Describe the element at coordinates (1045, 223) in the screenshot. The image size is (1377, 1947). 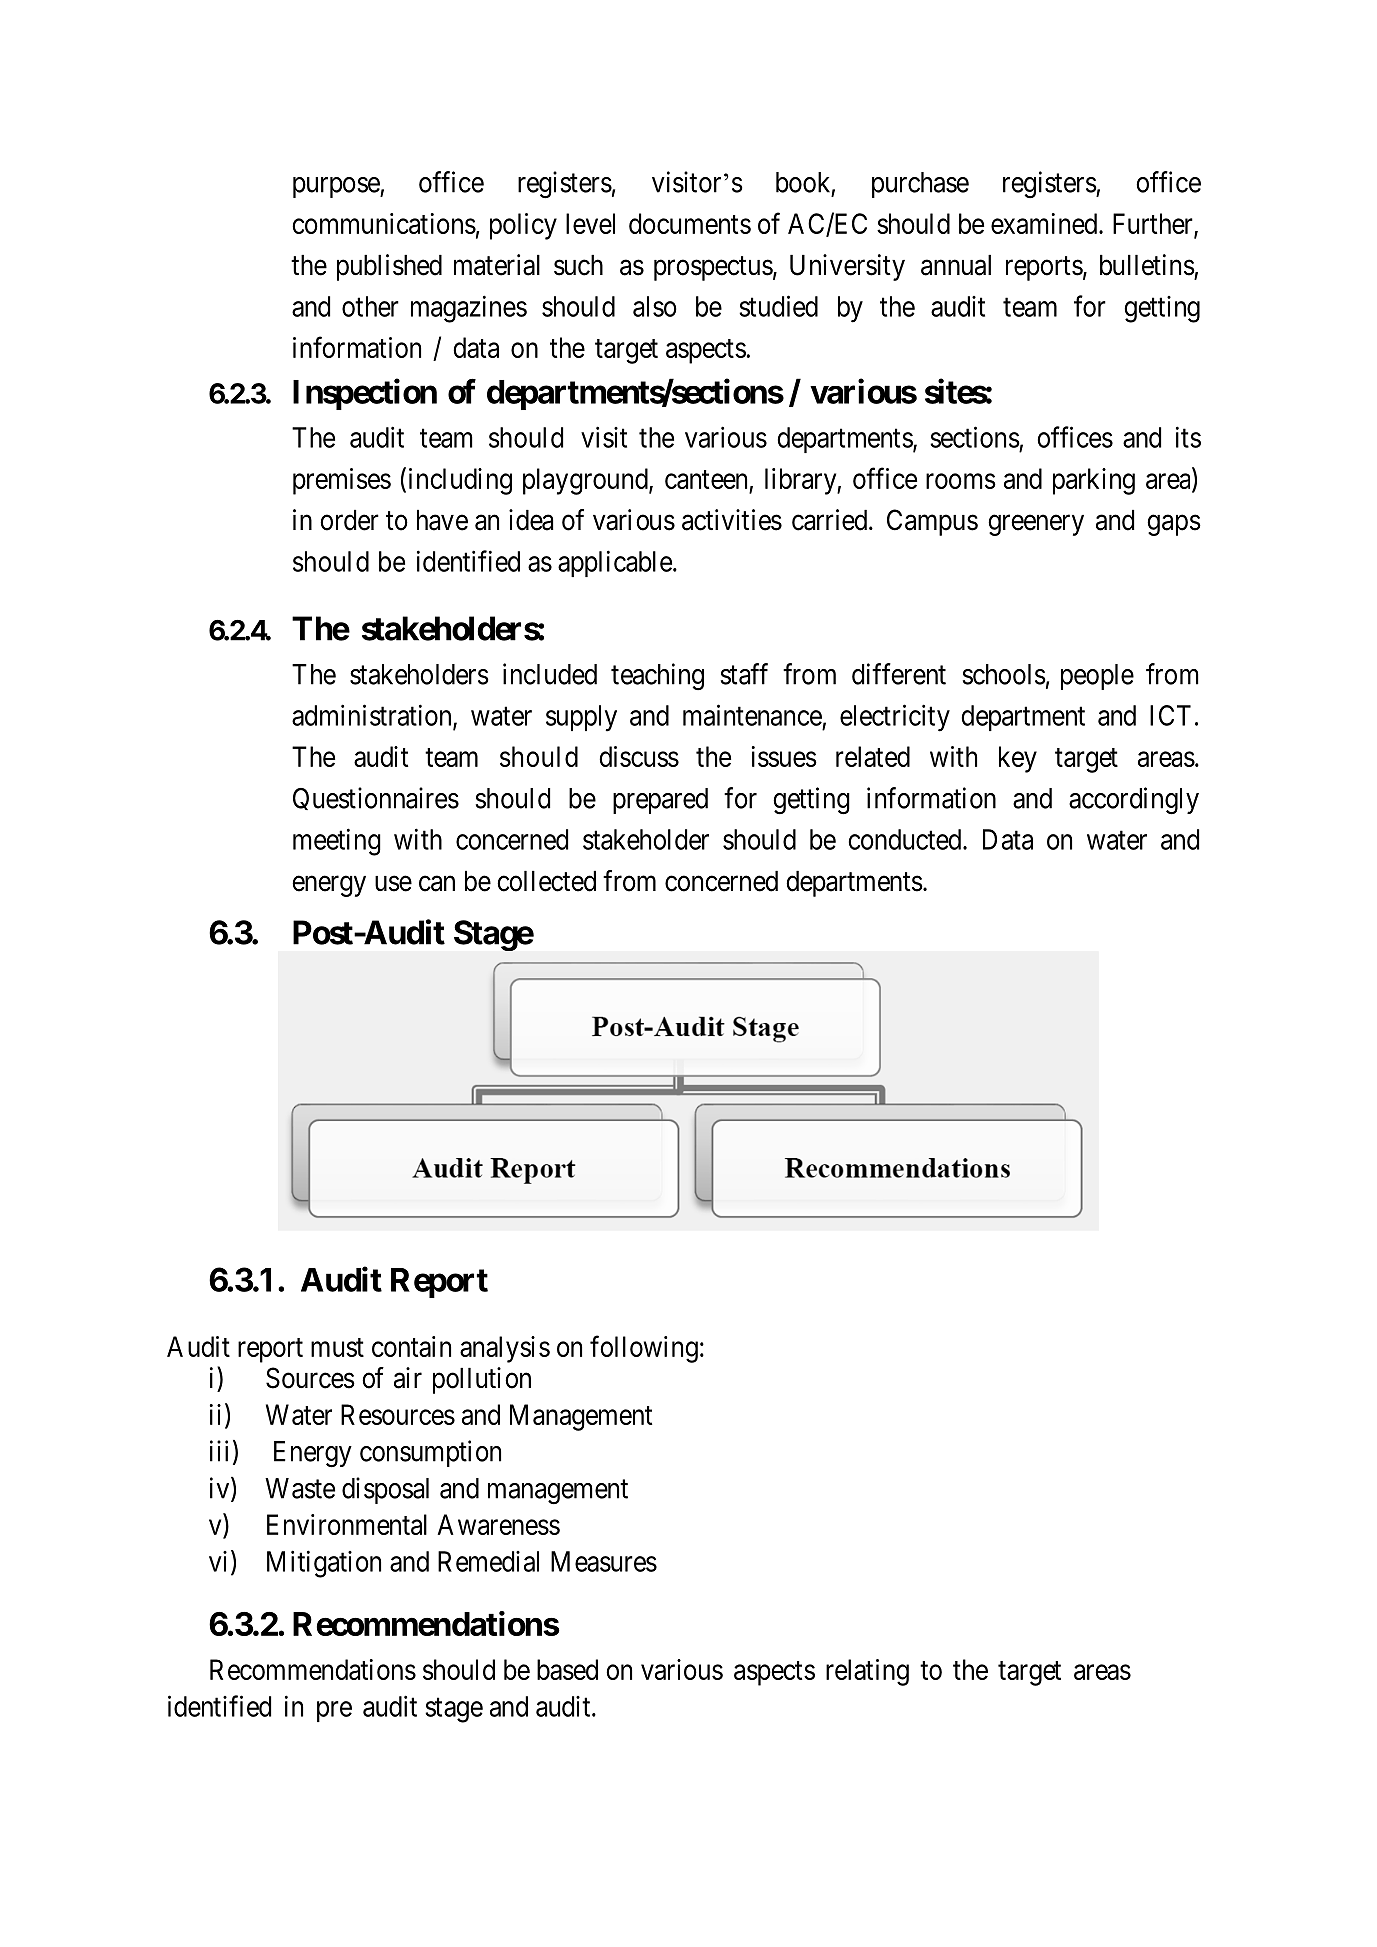
I see `examined` at that location.
